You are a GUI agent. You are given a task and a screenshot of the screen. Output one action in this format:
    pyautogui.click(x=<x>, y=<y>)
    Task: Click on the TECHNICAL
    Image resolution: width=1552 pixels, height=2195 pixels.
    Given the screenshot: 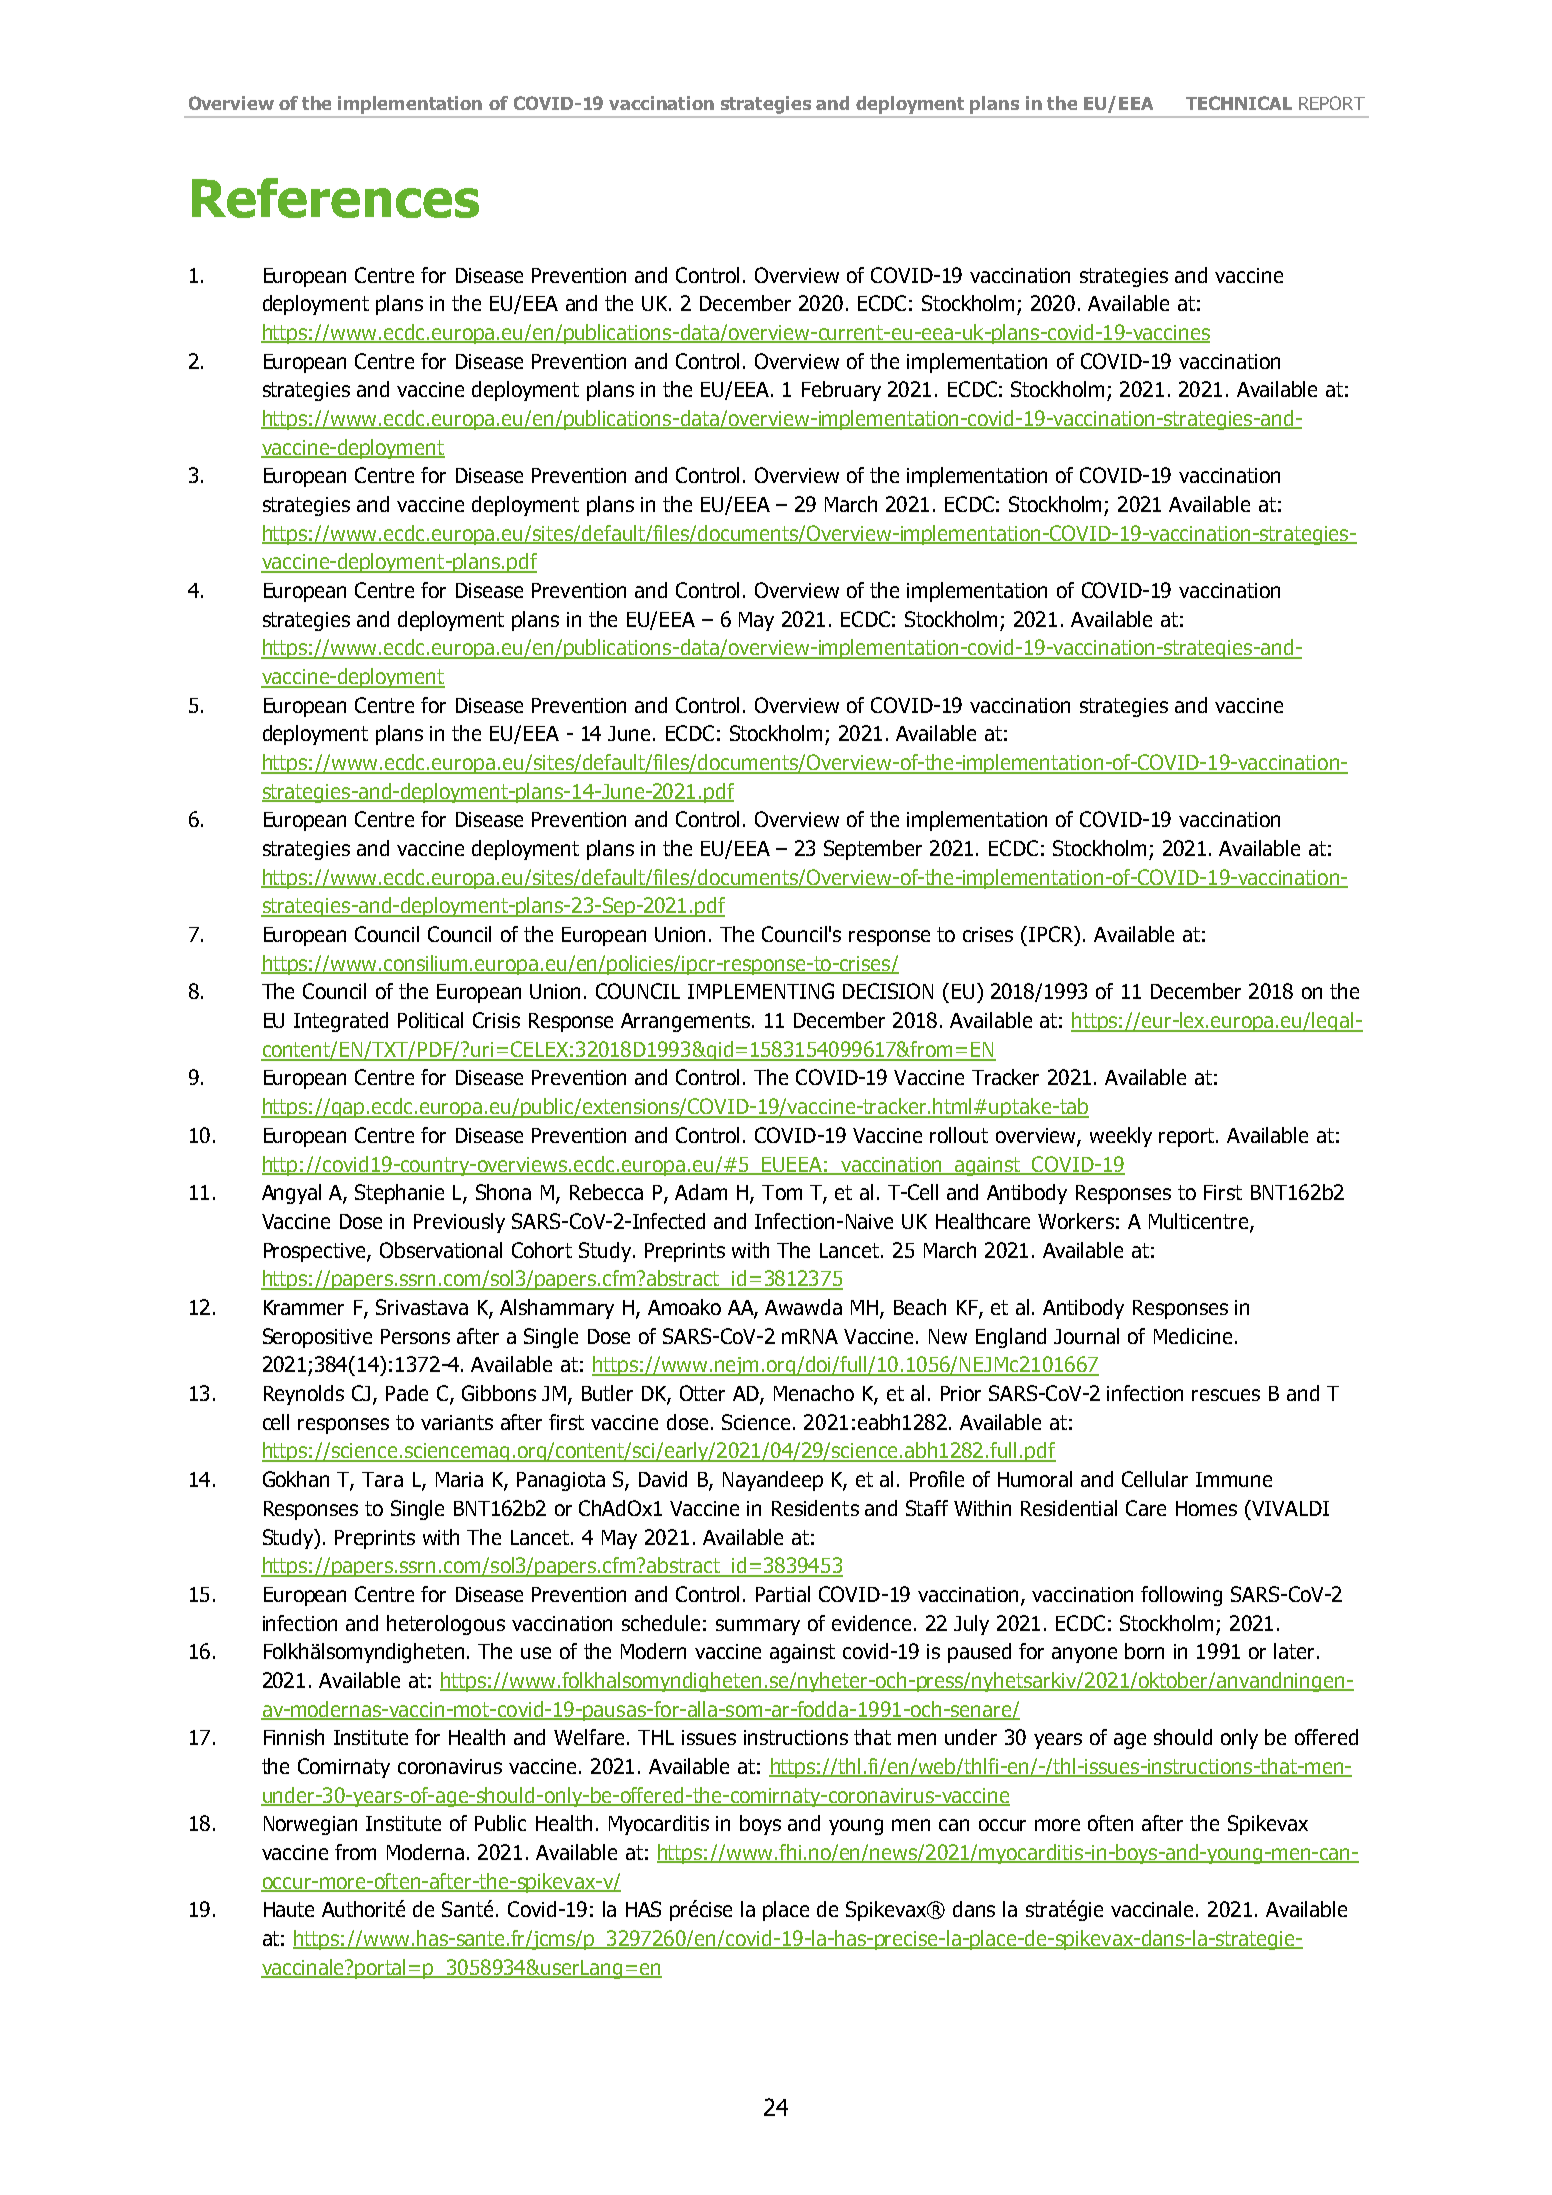 What is the action you would take?
    pyautogui.click(x=1239, y=103)
